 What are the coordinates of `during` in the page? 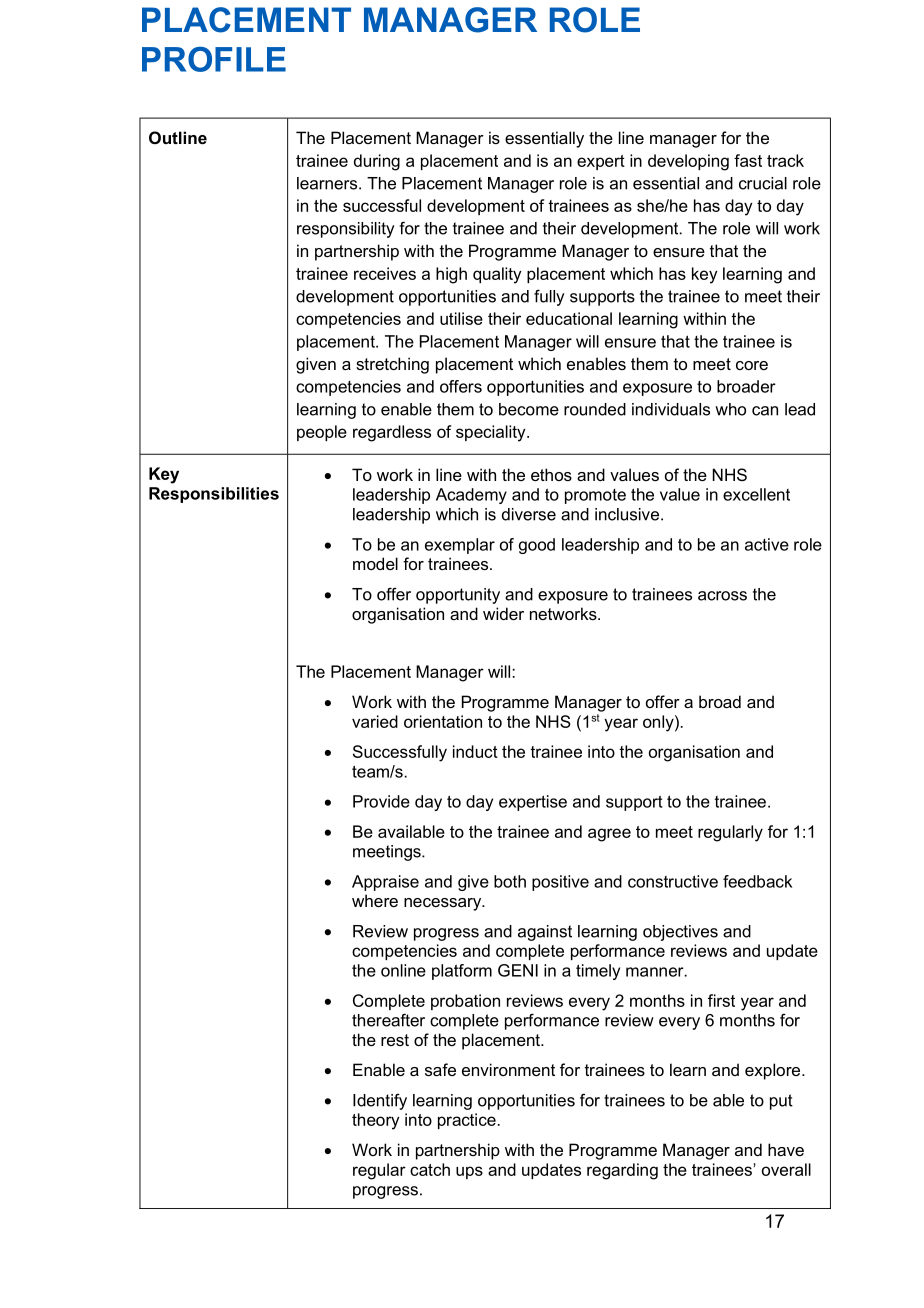 It's located at (377, 162).
